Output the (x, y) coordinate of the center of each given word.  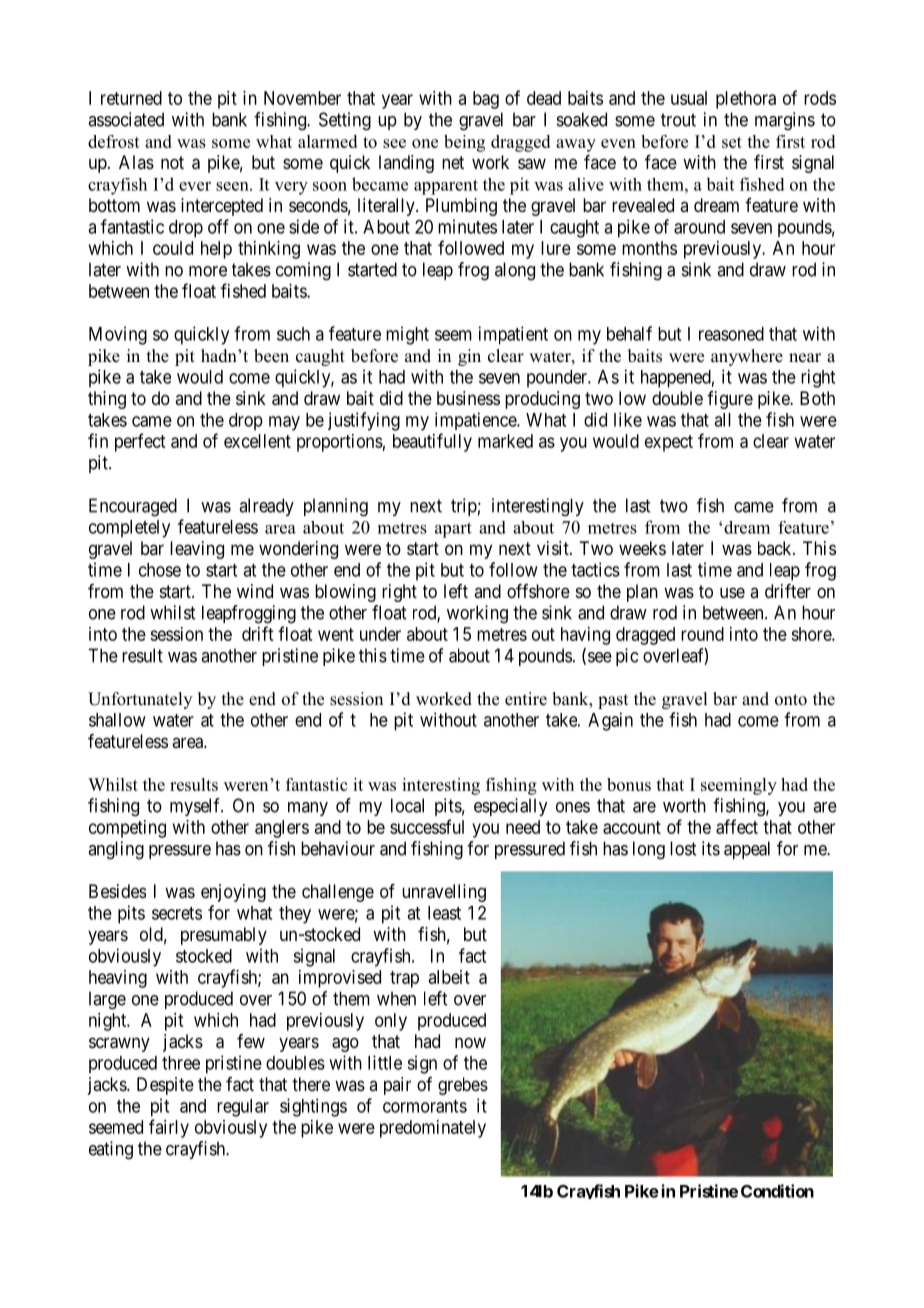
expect (669, 443)
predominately (433, 1129)
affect (737, 826)
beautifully (432, 442)
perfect (140, 442)
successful (427, 826)
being (464, 143)
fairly (169, 1128)
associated (126, 119)
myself (196, 807)
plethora (746, 100)
